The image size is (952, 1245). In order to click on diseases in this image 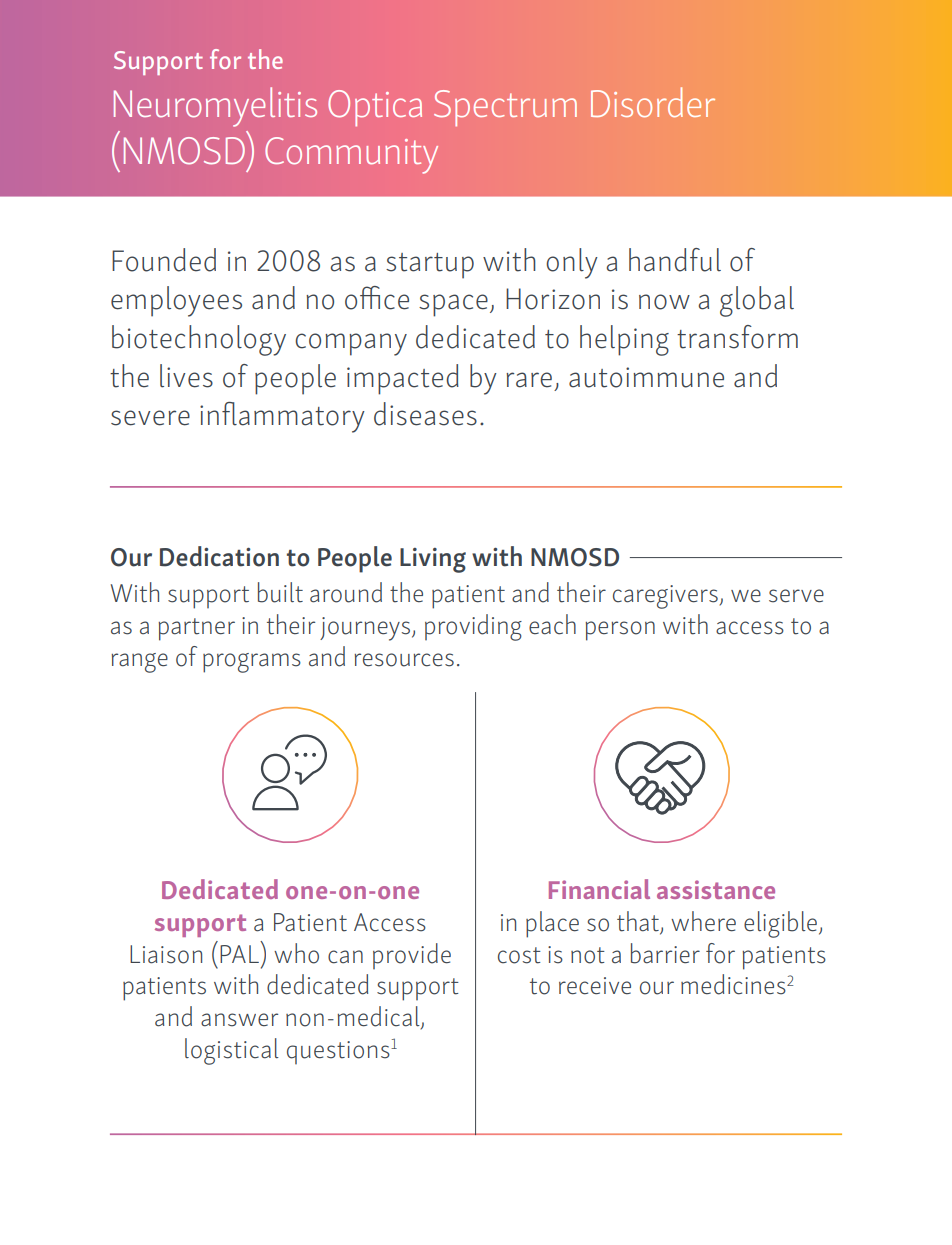, I will do `click(425, 414)`.
